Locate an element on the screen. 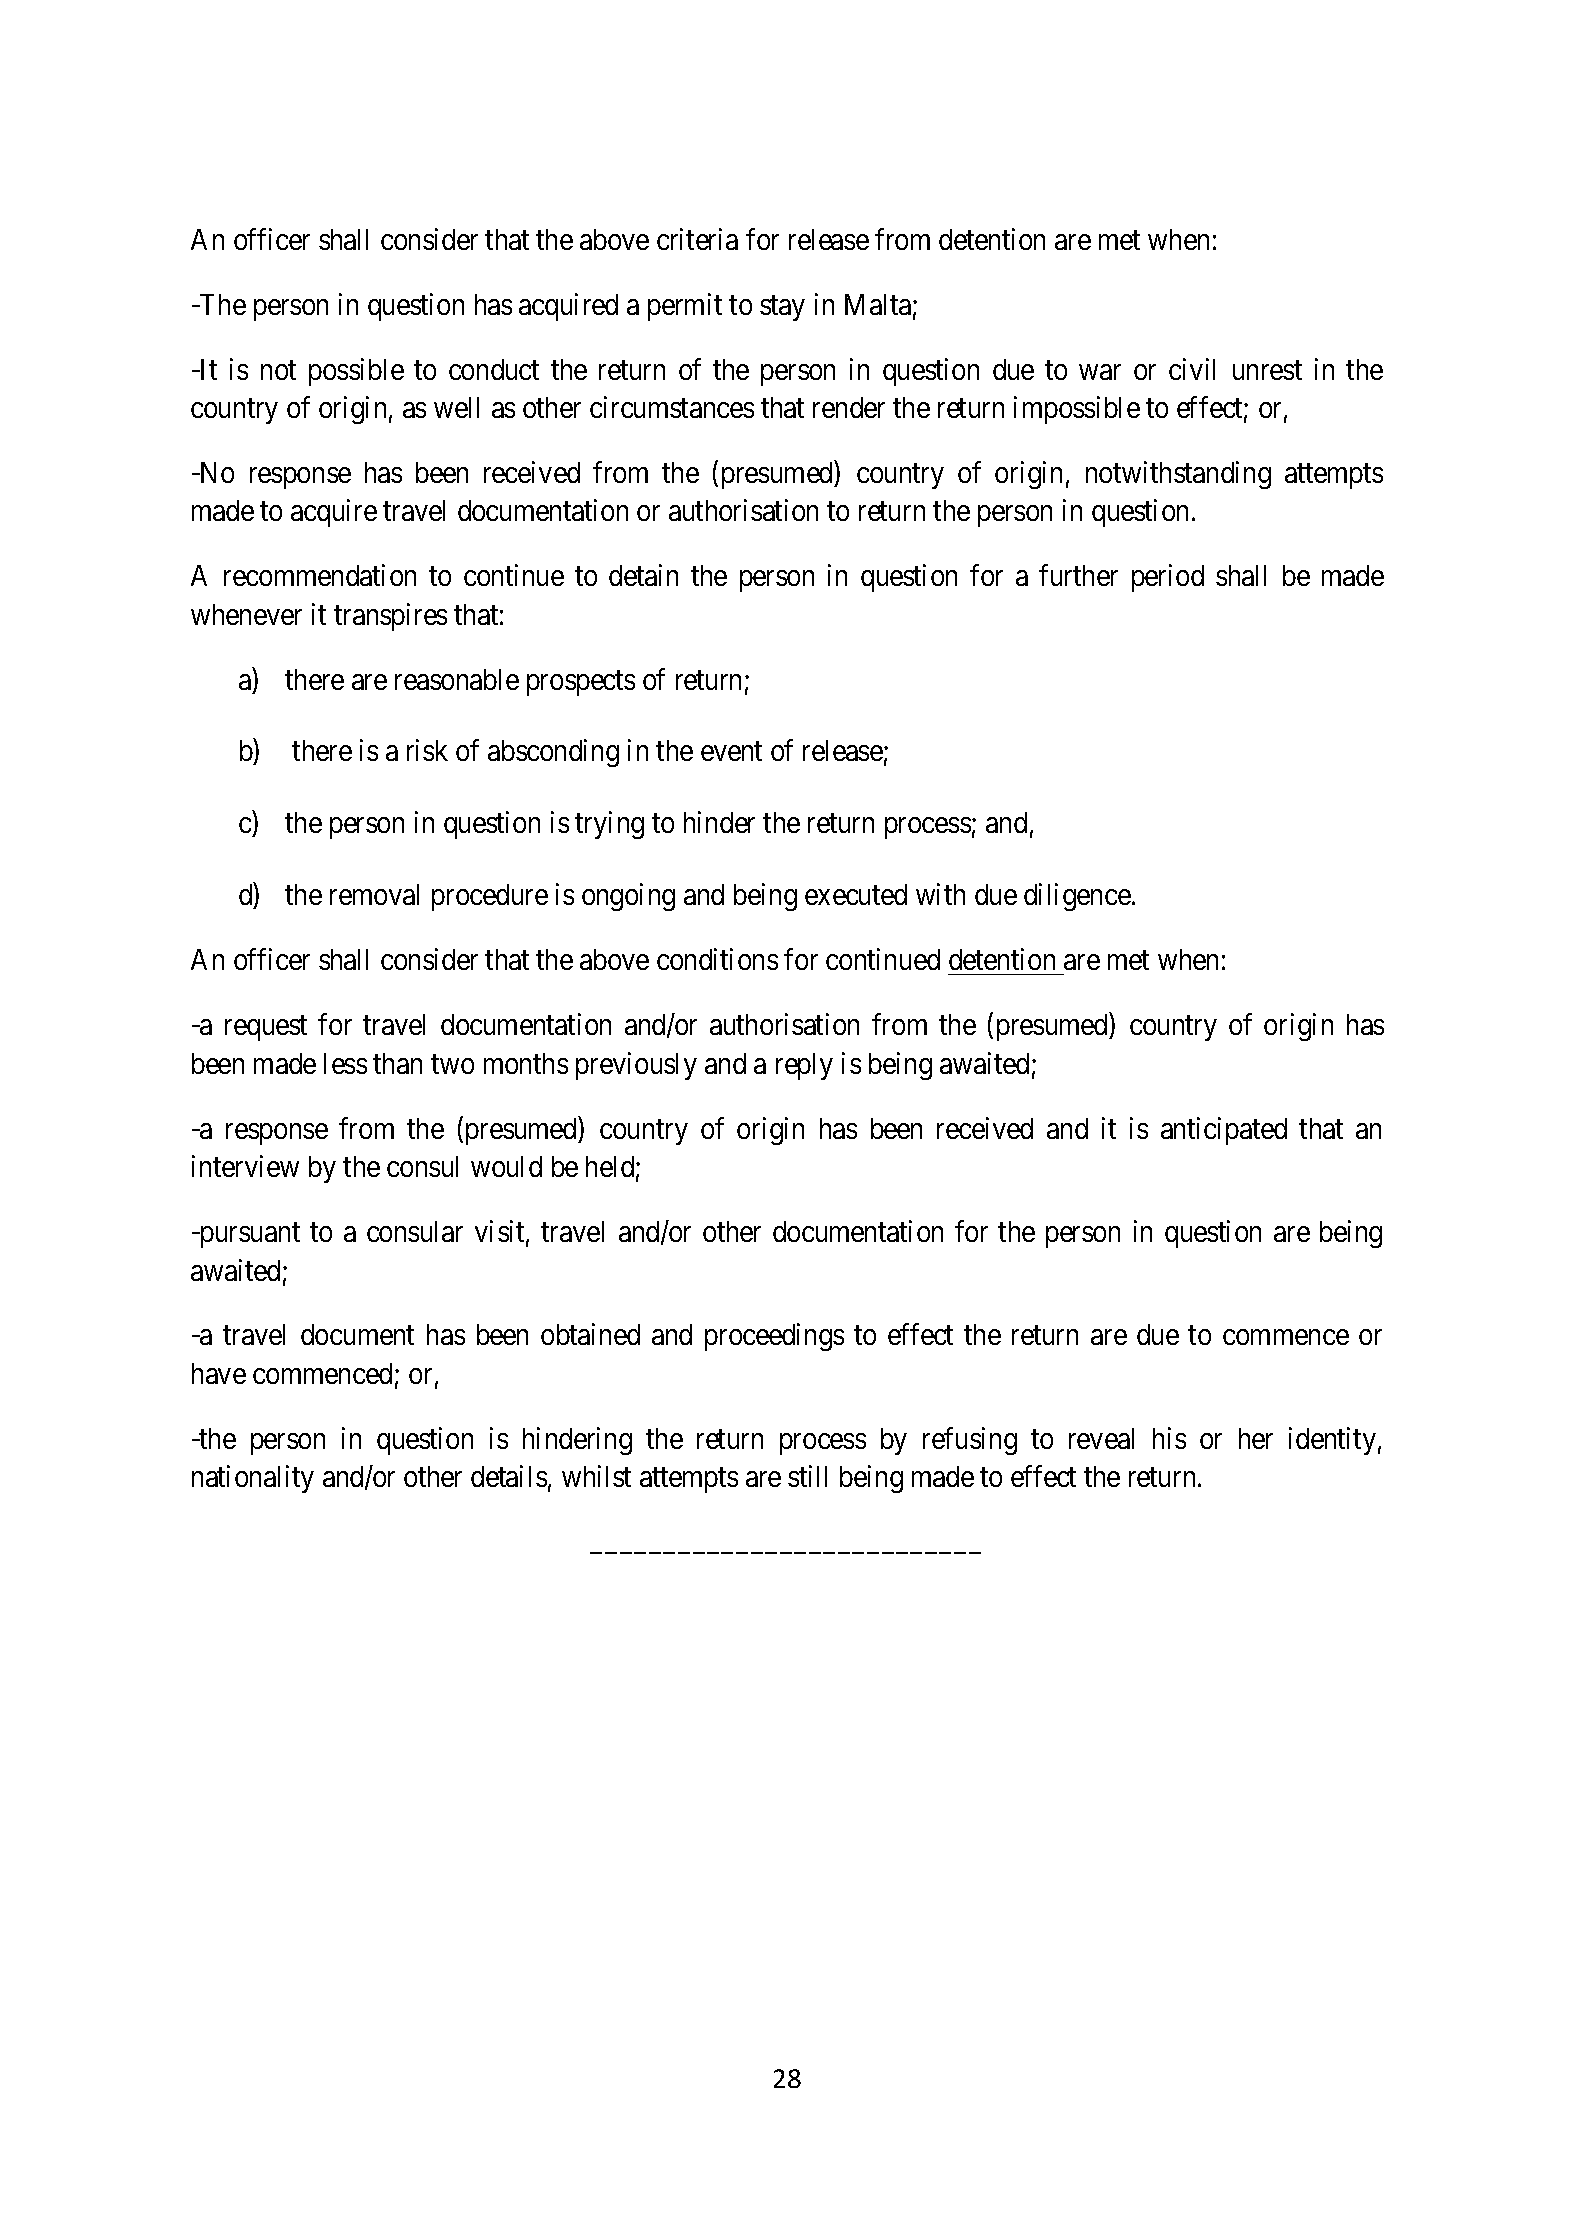 Image resolution: width=1574 pixels, height=2226 pixels. risk is located at coordinates (427, 750).
